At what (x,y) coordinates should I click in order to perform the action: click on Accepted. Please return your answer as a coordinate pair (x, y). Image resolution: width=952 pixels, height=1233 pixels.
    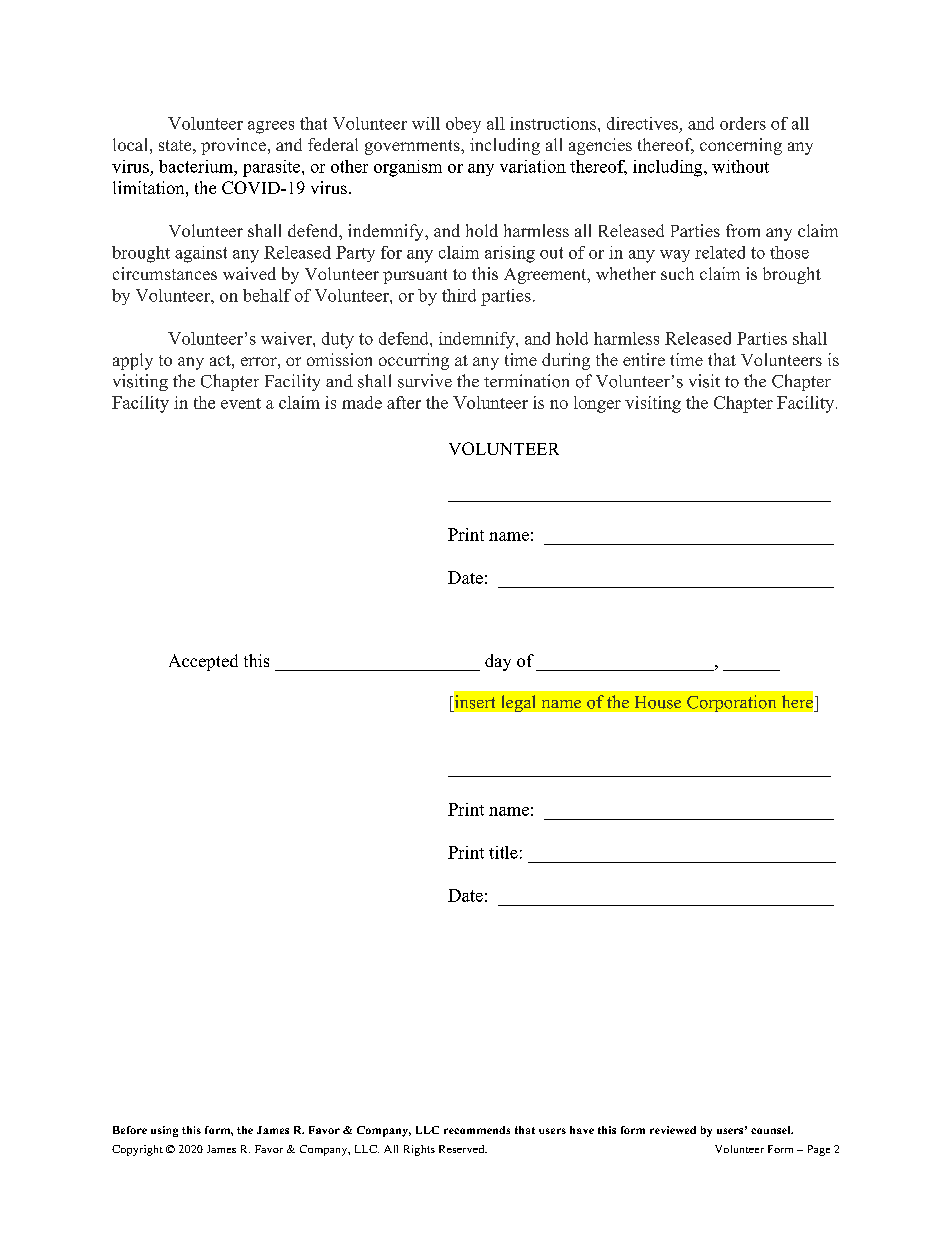
    Looking at the image, I should click on (203, 662).
